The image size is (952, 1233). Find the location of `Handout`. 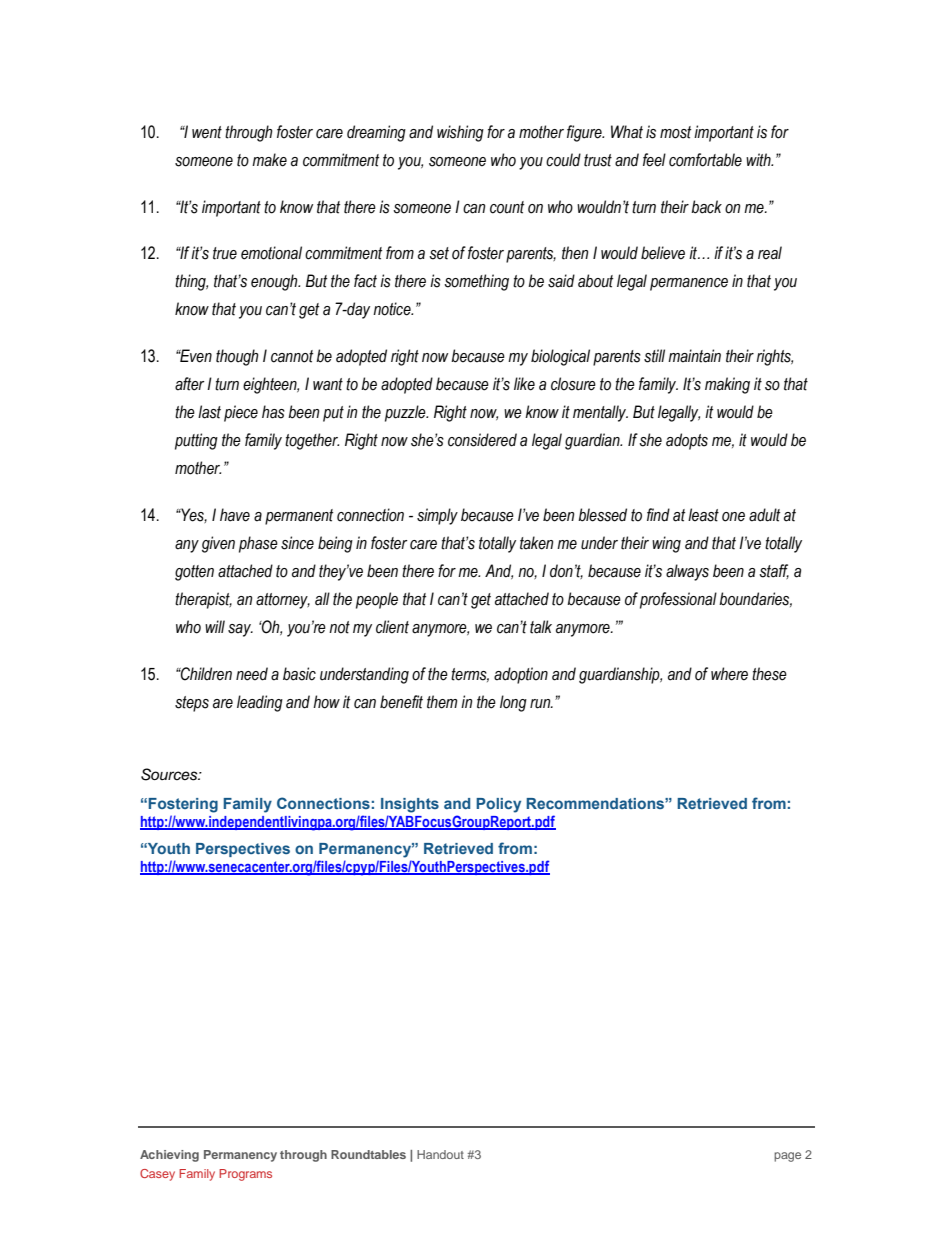

Handout is located at coordinates (440, 1154).
